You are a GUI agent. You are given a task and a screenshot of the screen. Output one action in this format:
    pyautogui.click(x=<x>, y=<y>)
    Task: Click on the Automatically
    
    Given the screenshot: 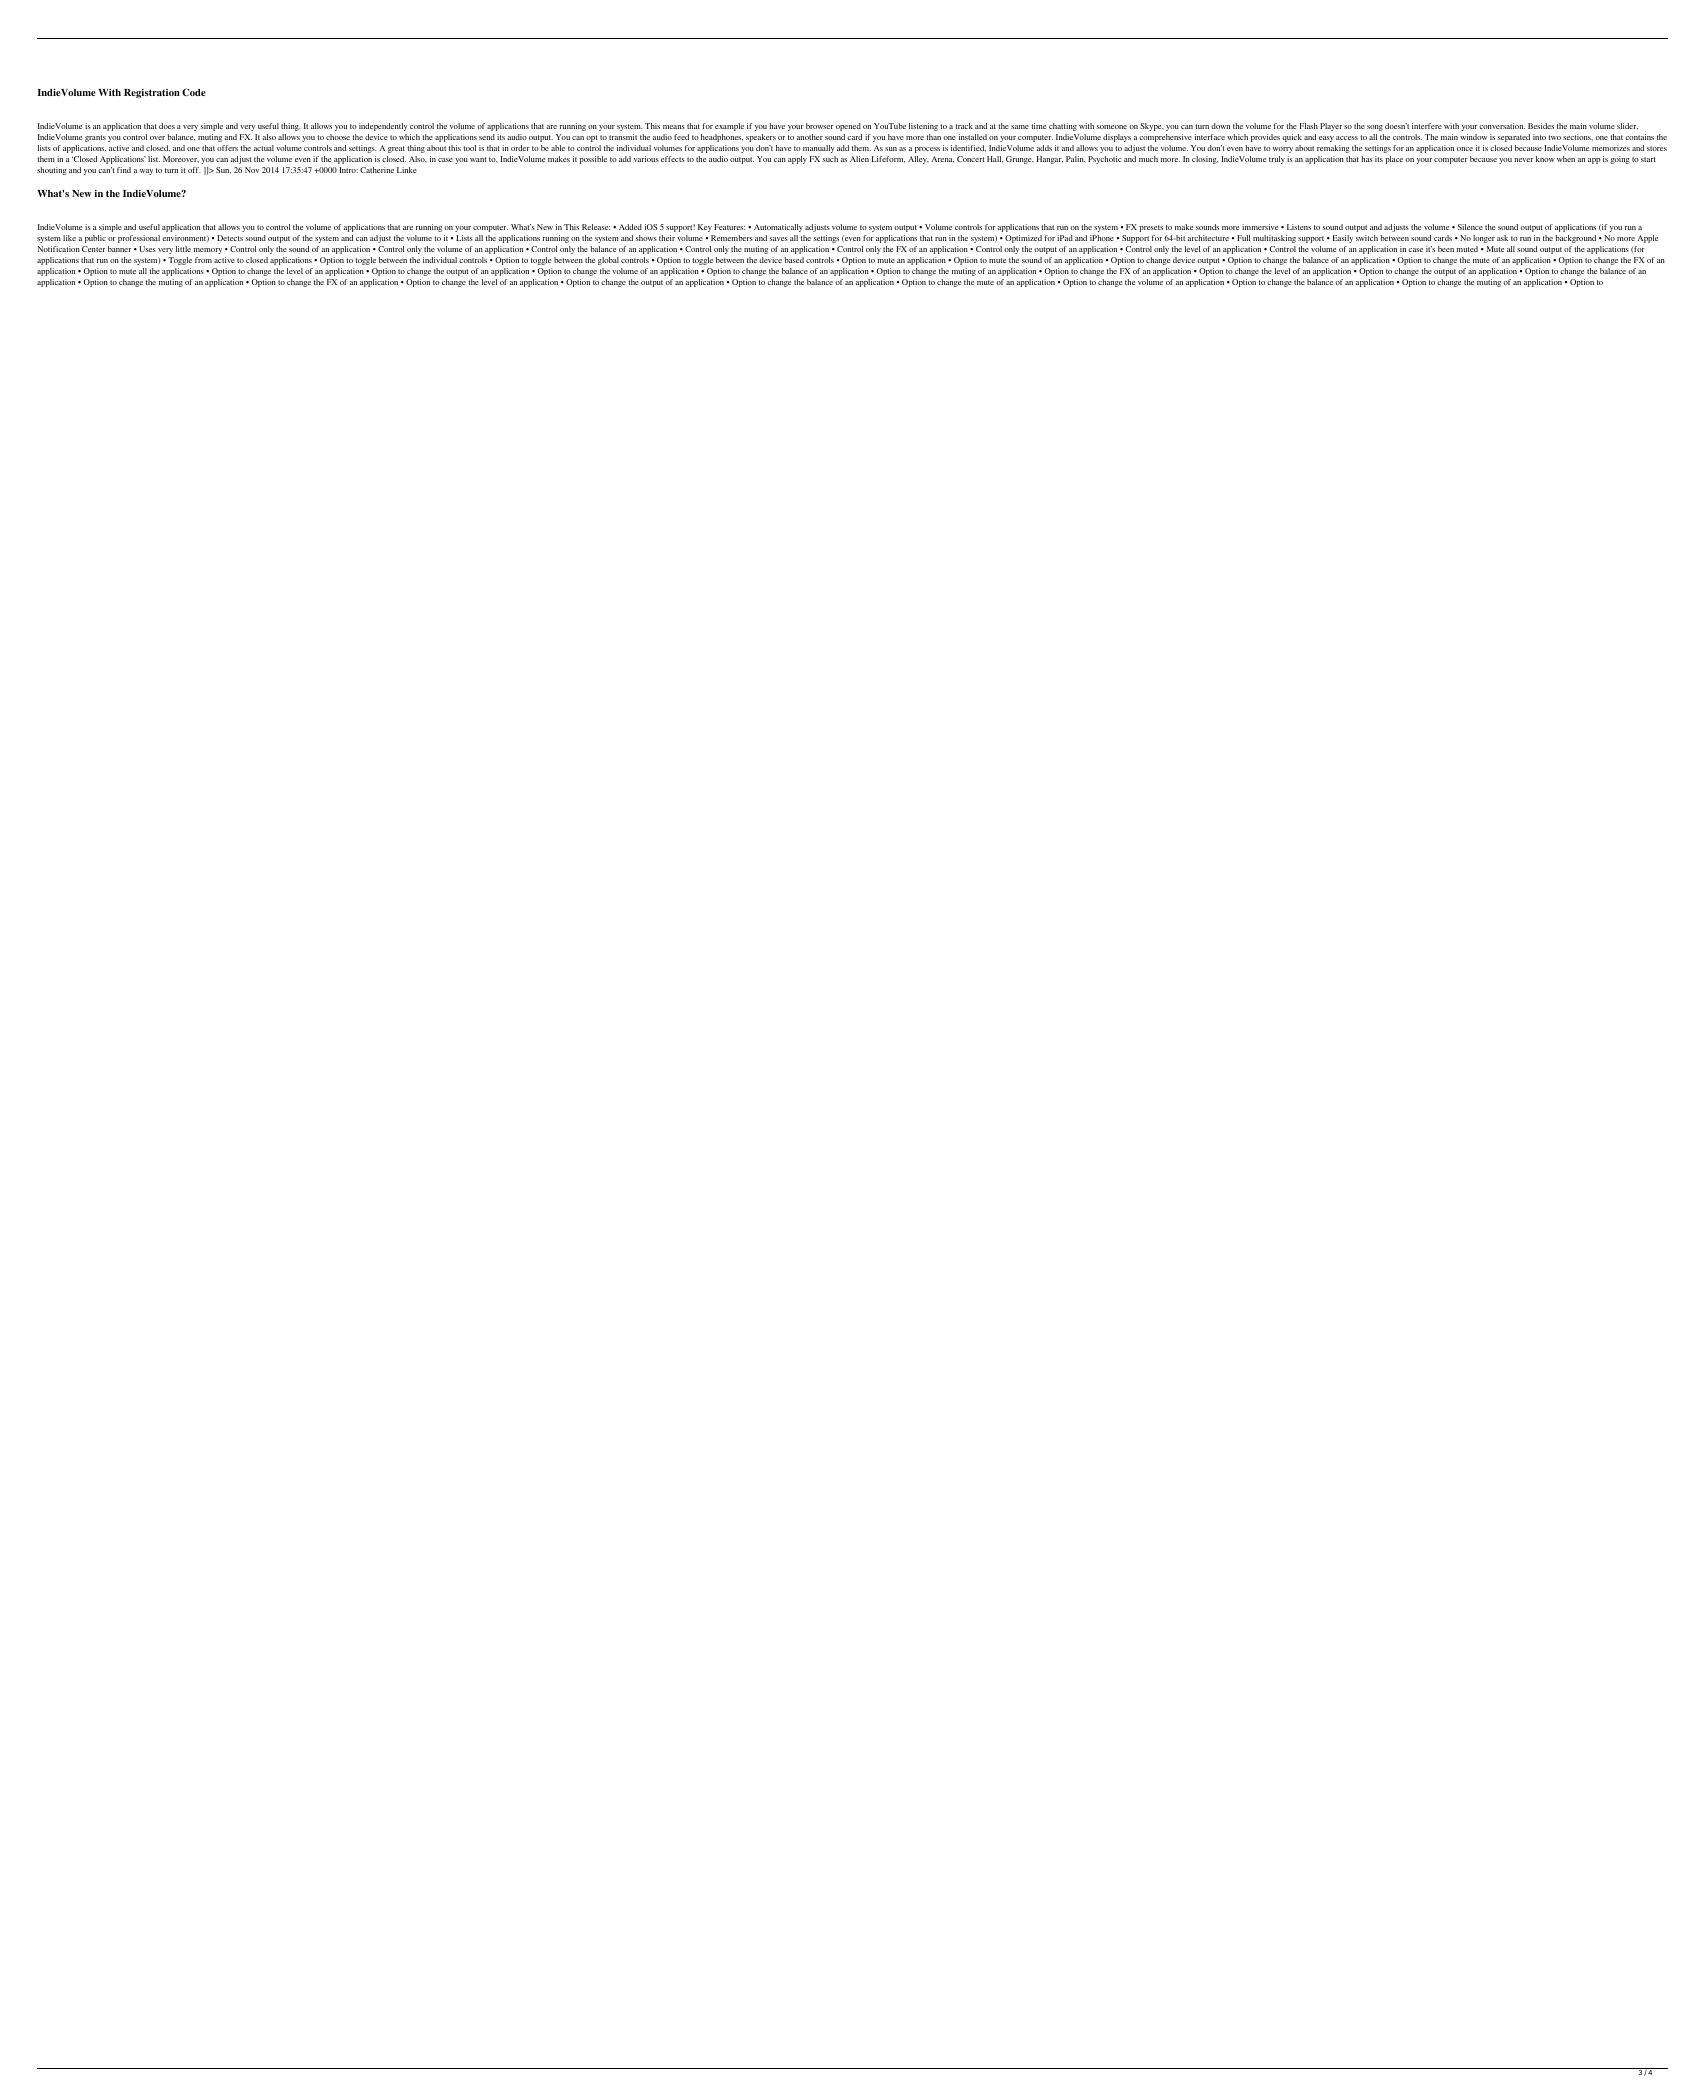 What is the action you would take?
    pyautogui.click(x=778, y=228)
